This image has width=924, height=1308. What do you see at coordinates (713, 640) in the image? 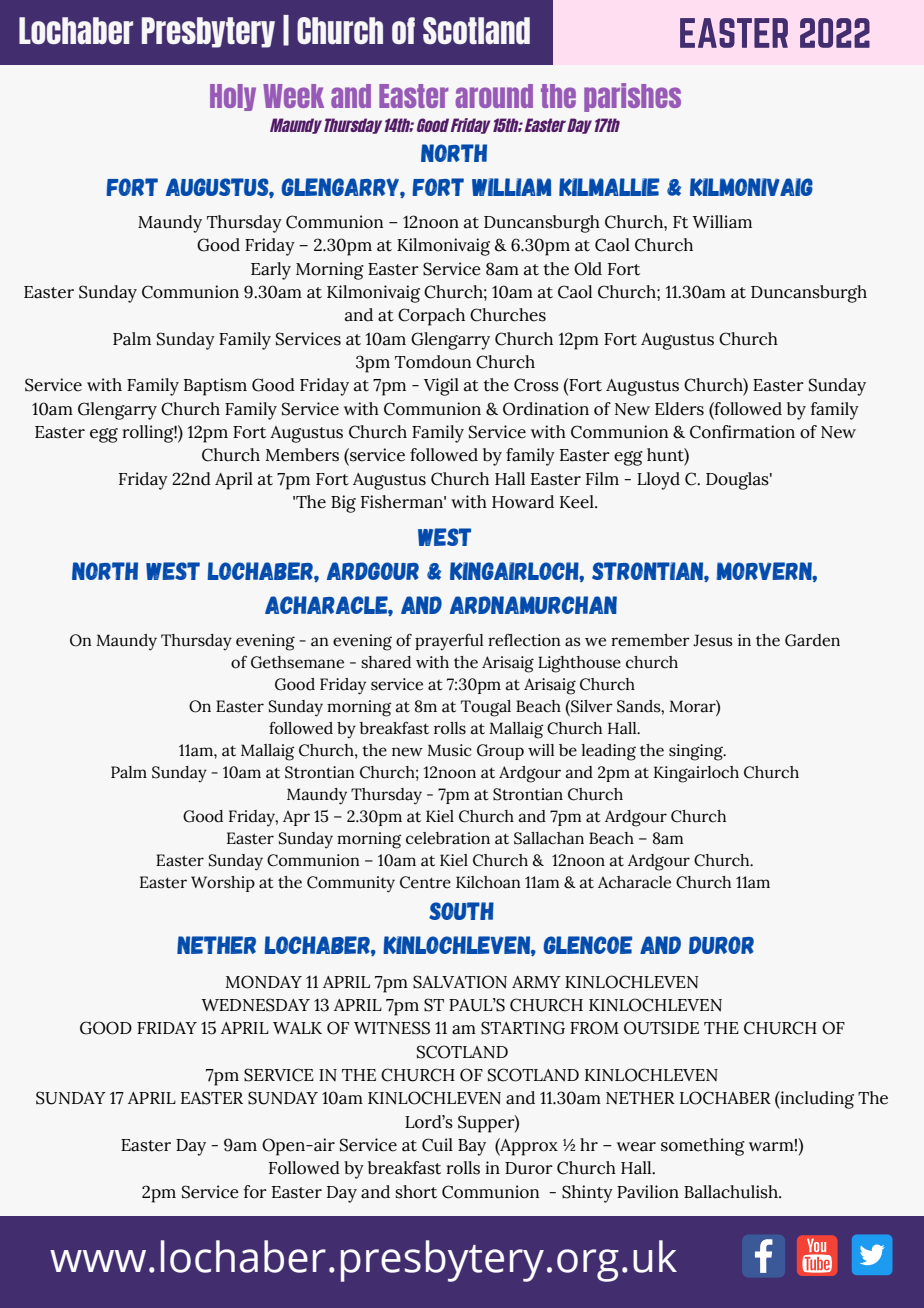
I see `Jesus` at bounding box center [713, 640].
